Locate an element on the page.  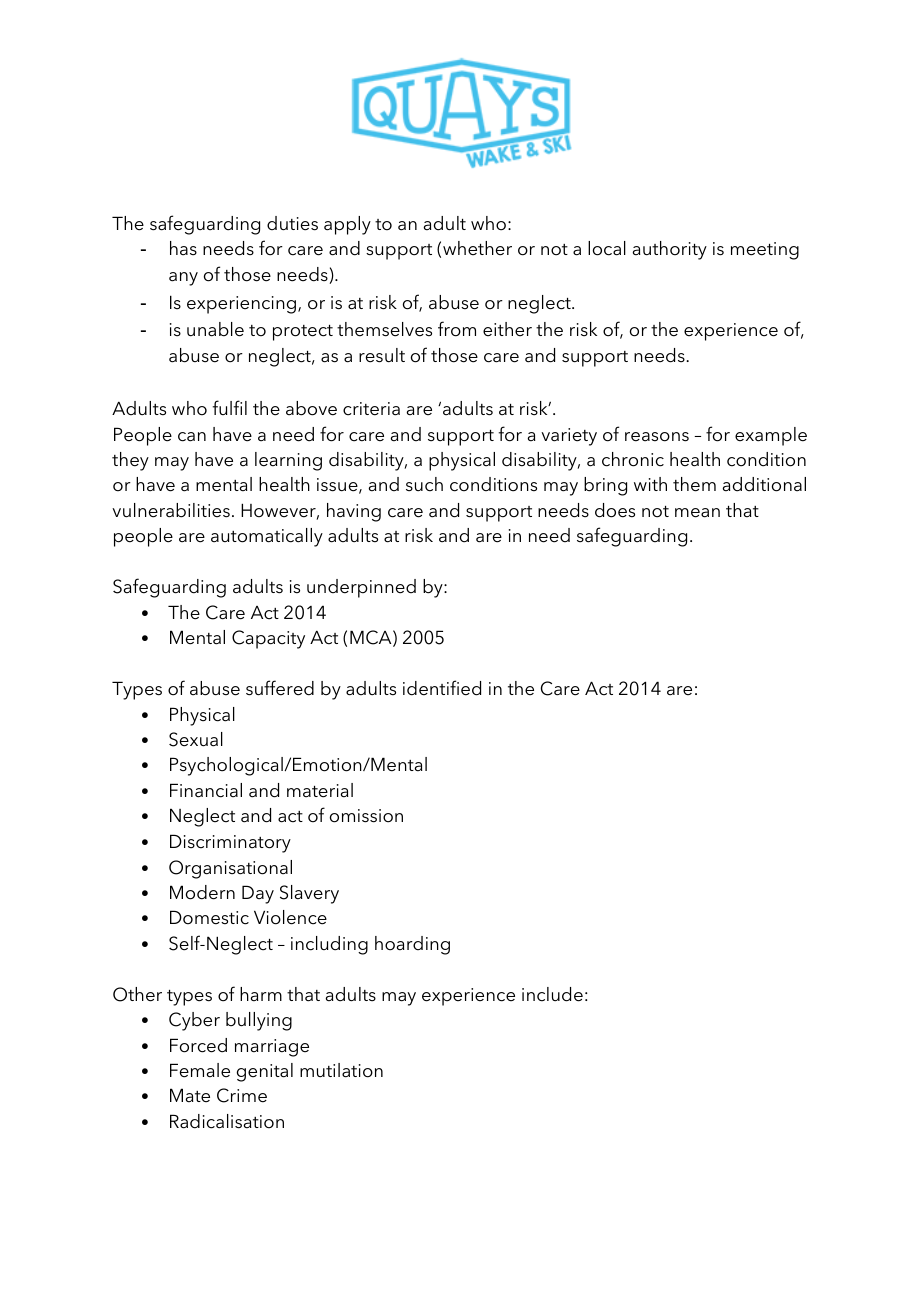
include is located at coordinates (552, 994).
